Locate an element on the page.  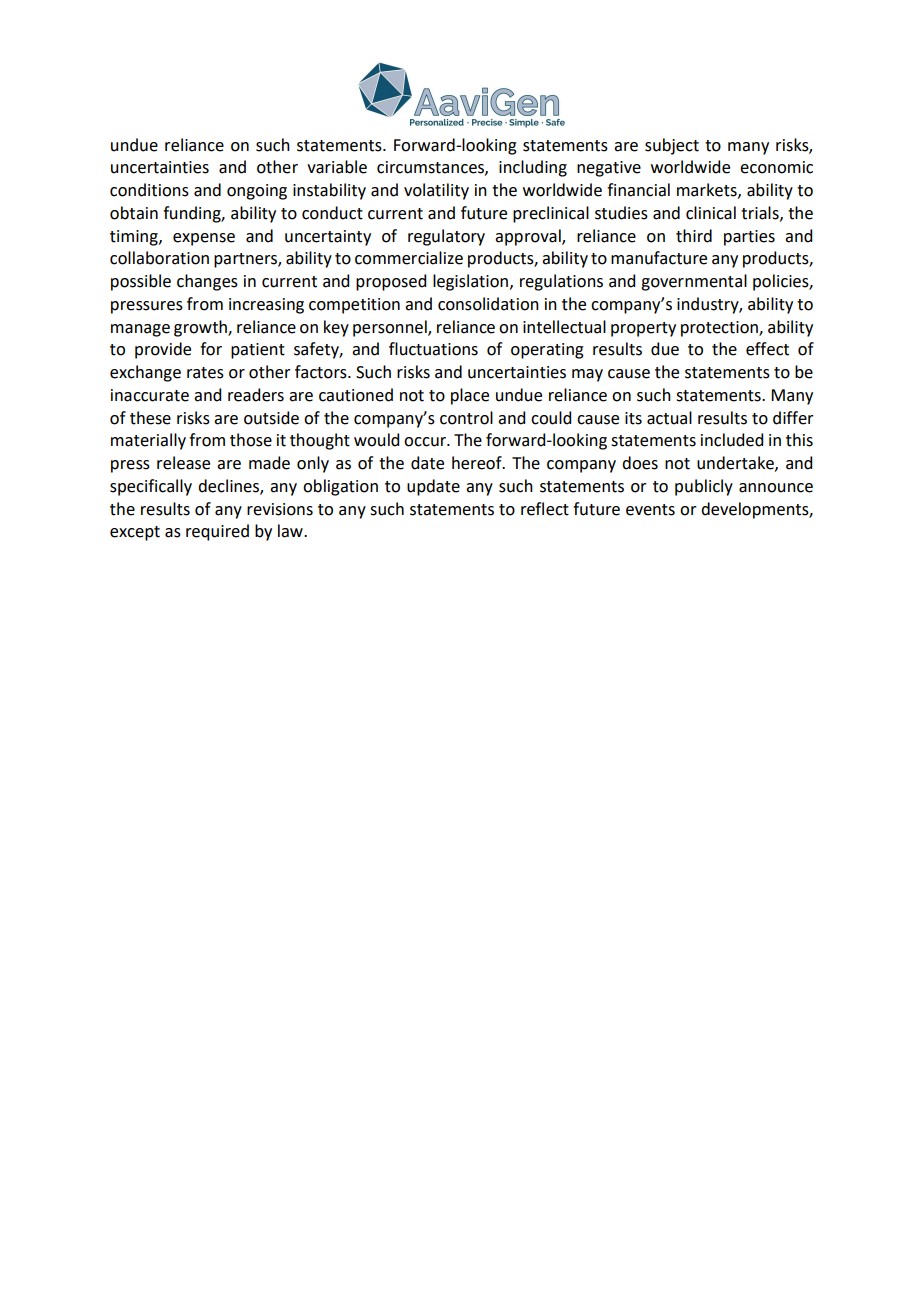
regulatory is located at coordinates (446, 237).
